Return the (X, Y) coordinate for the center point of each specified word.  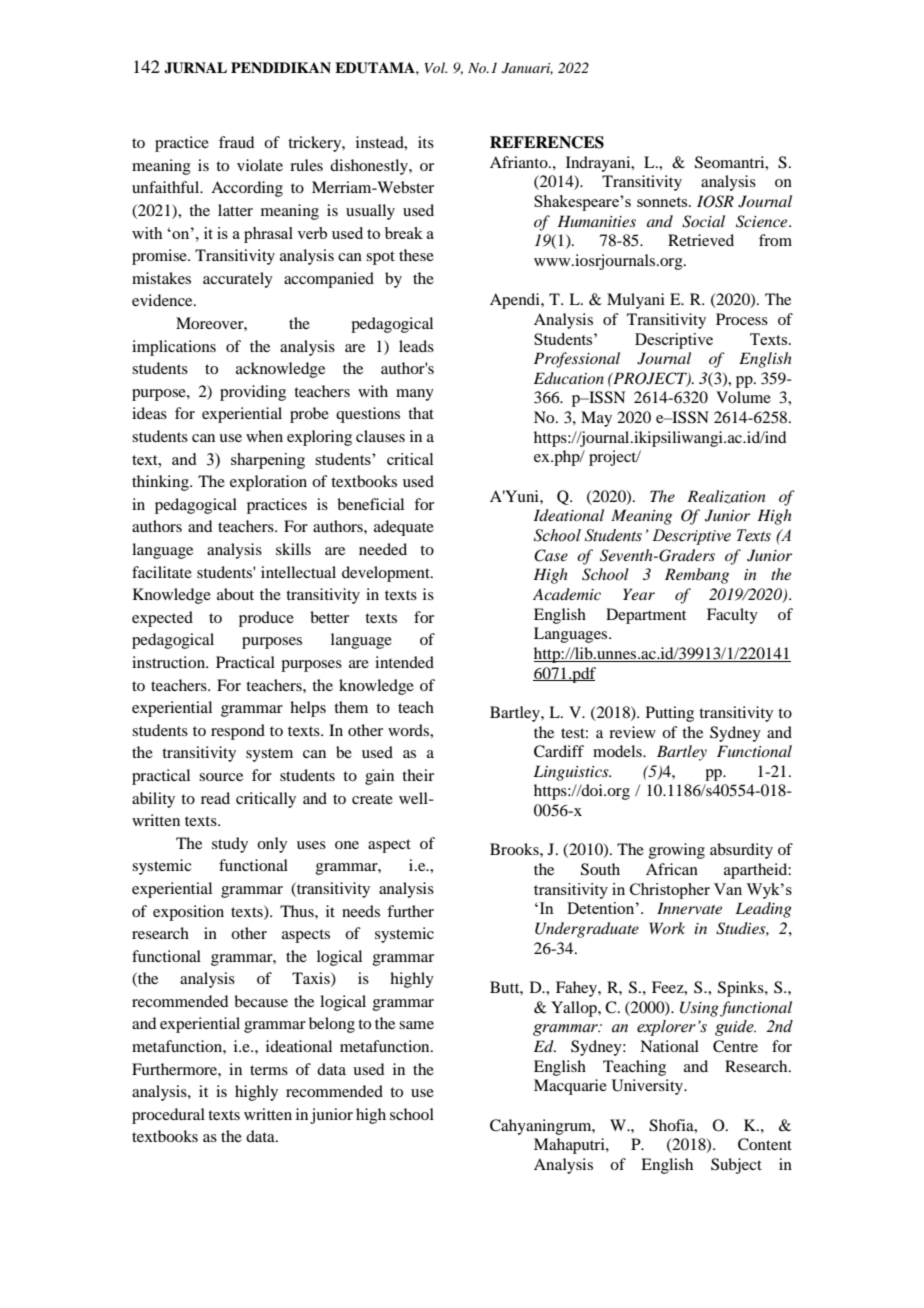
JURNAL (195, 68)
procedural (168, 1116)
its (426, 142)
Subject (736, 1166)
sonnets (663, 202)
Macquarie (570, 1087)
